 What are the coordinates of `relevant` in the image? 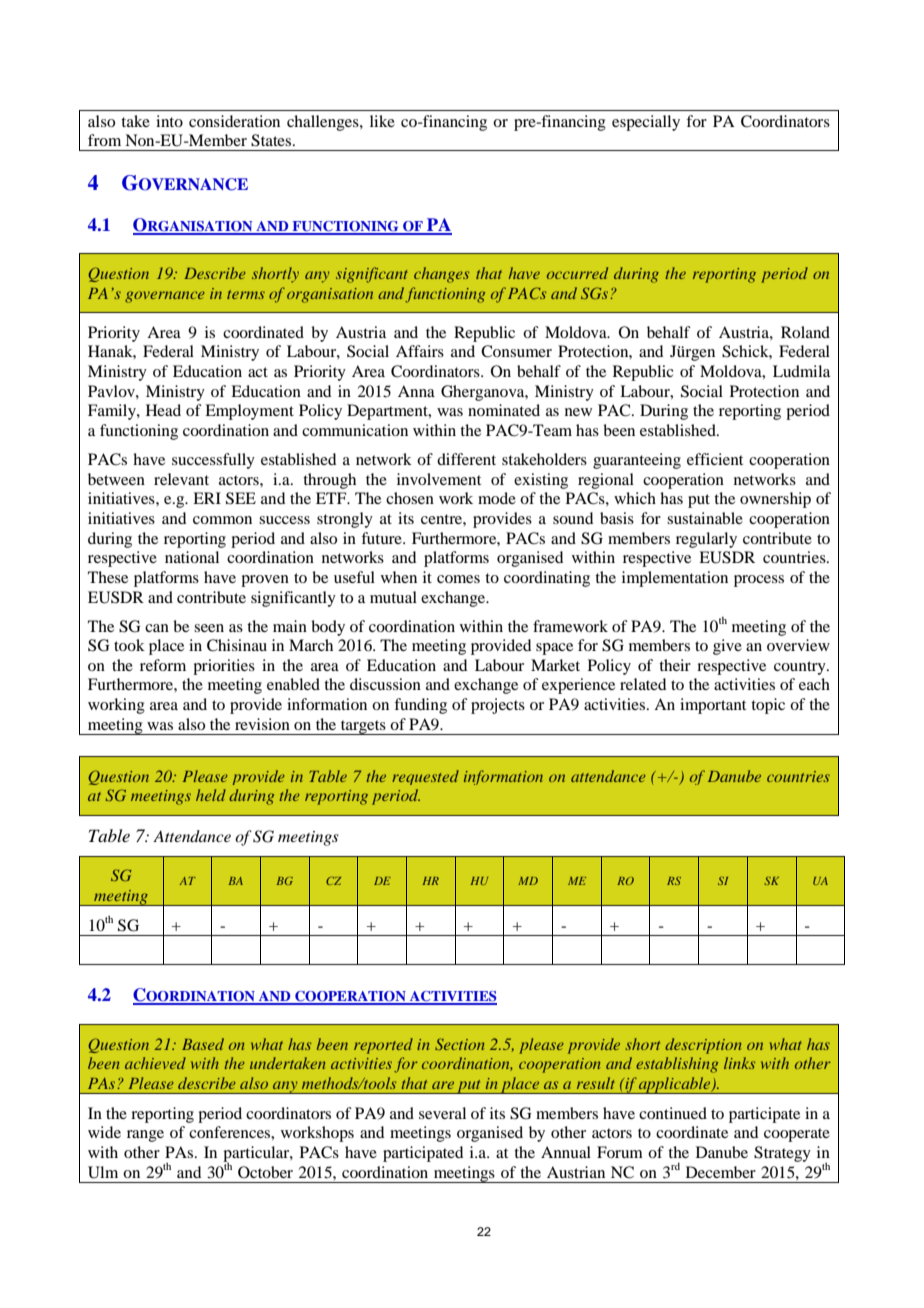 It's located at (181, 479).
